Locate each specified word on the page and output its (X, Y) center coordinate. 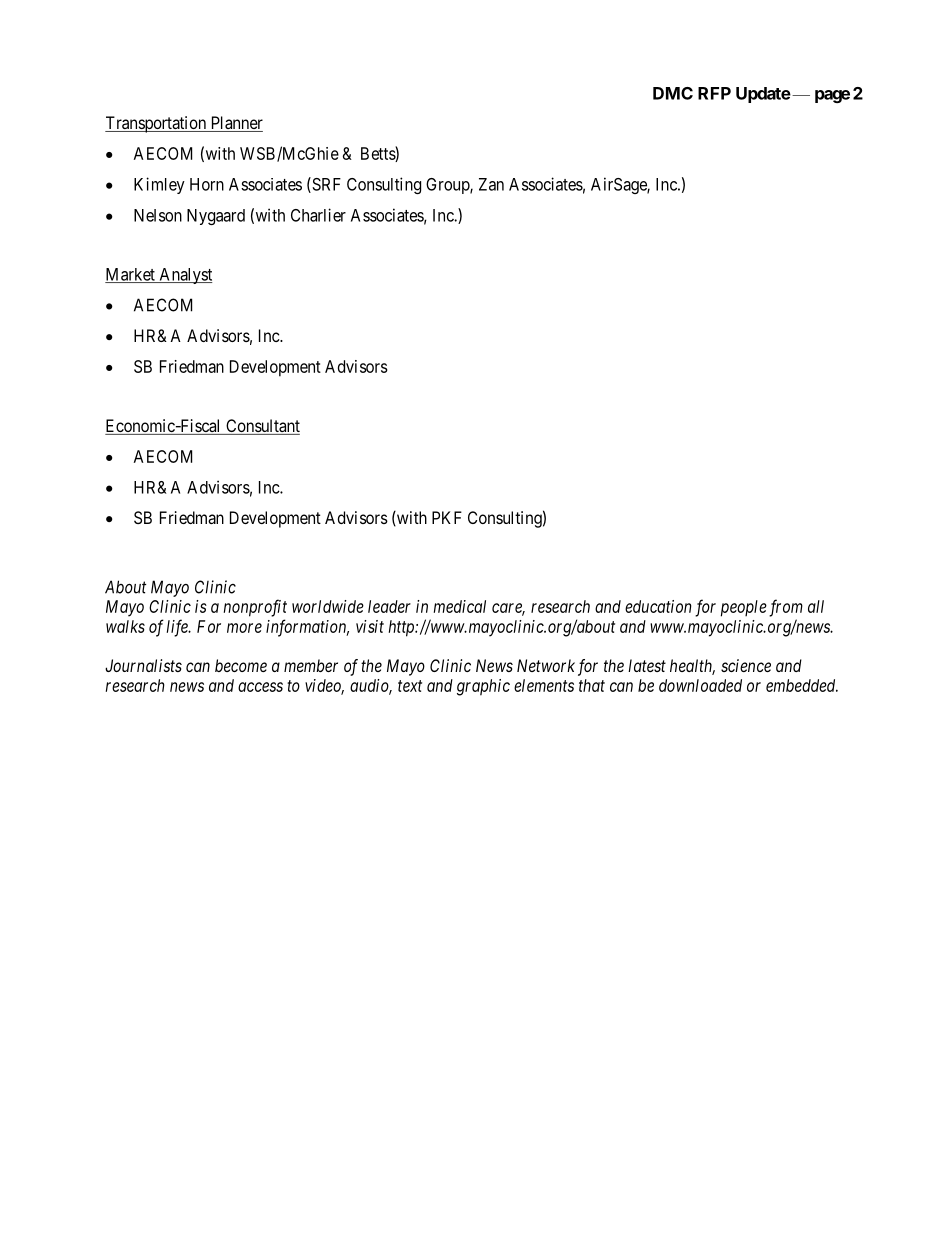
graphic (483, 687)
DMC (673, 93)
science (746, 665)
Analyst (184, 276)
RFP (714, 93)
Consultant (262, 427)
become (241, 665)
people (744, 608)
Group (448, 186)
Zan (491, 184)
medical (460, 606)
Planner (235, 124)
